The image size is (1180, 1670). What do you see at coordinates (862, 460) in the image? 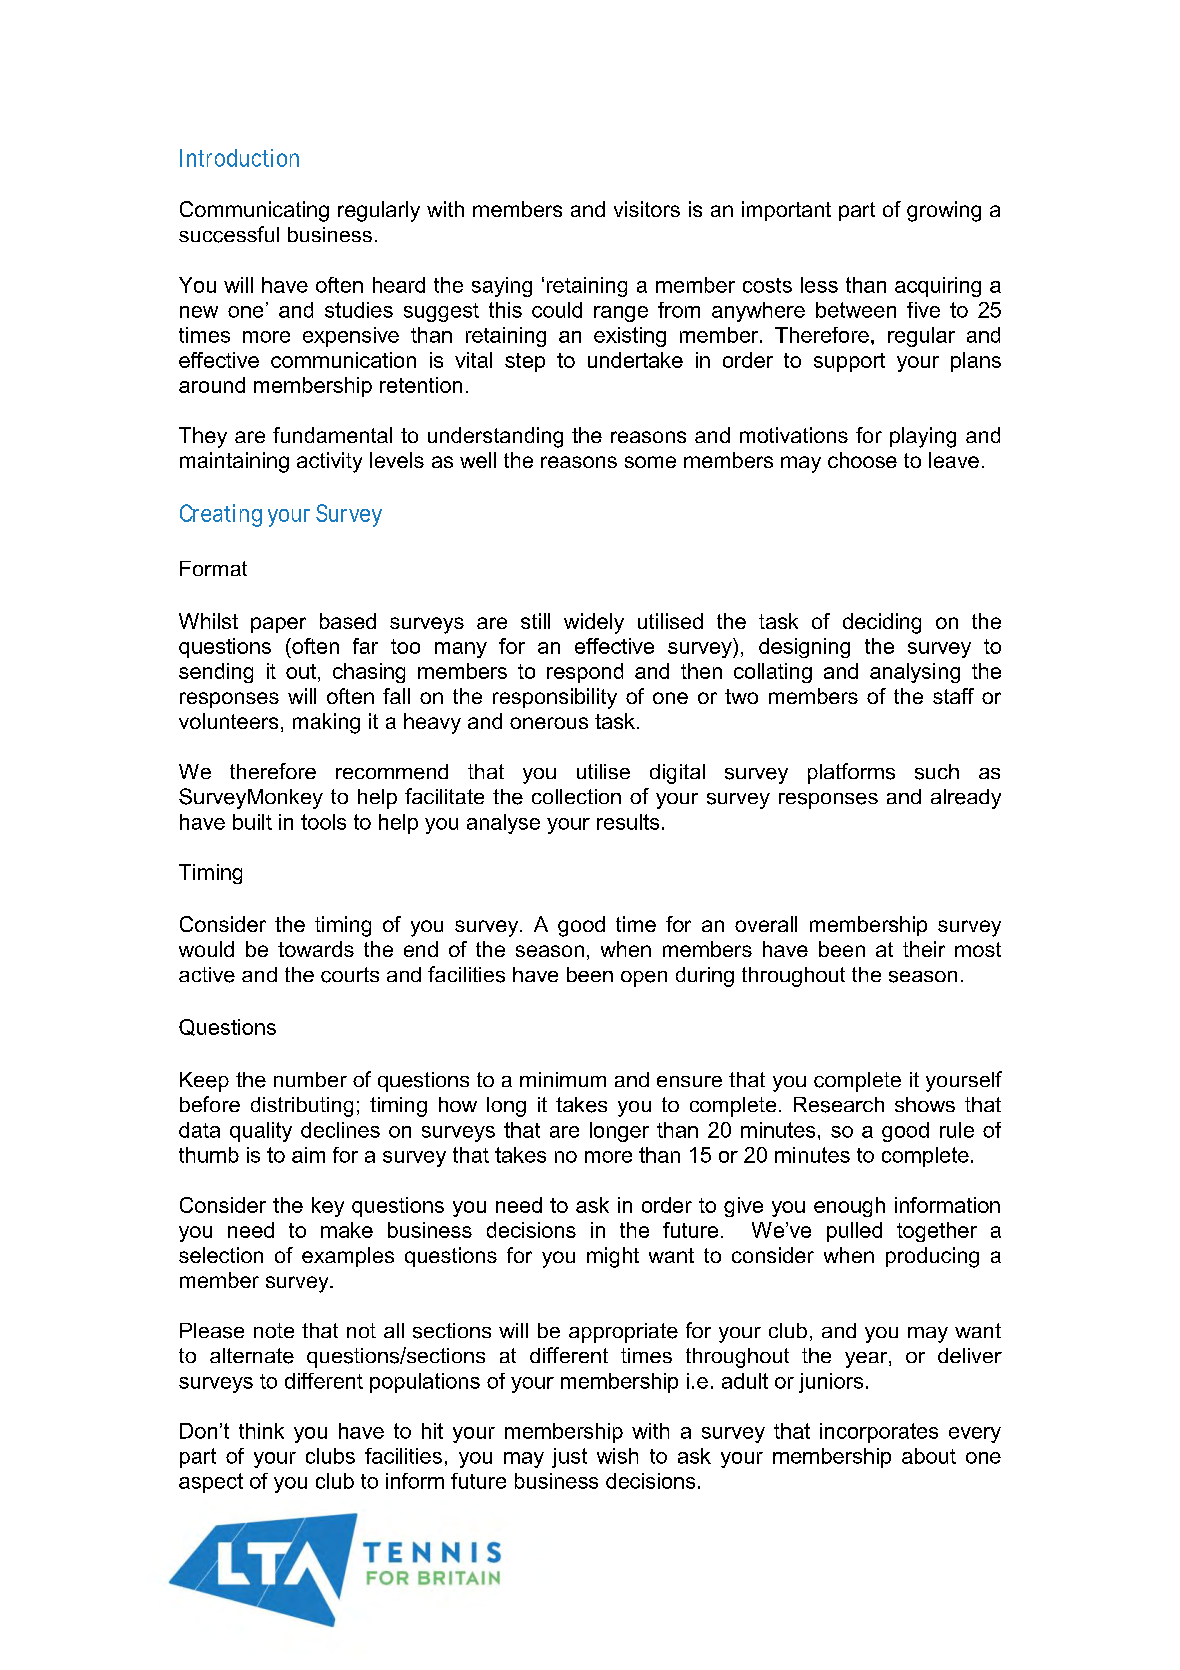
I see `choose` at bounding box center [862, 460].
